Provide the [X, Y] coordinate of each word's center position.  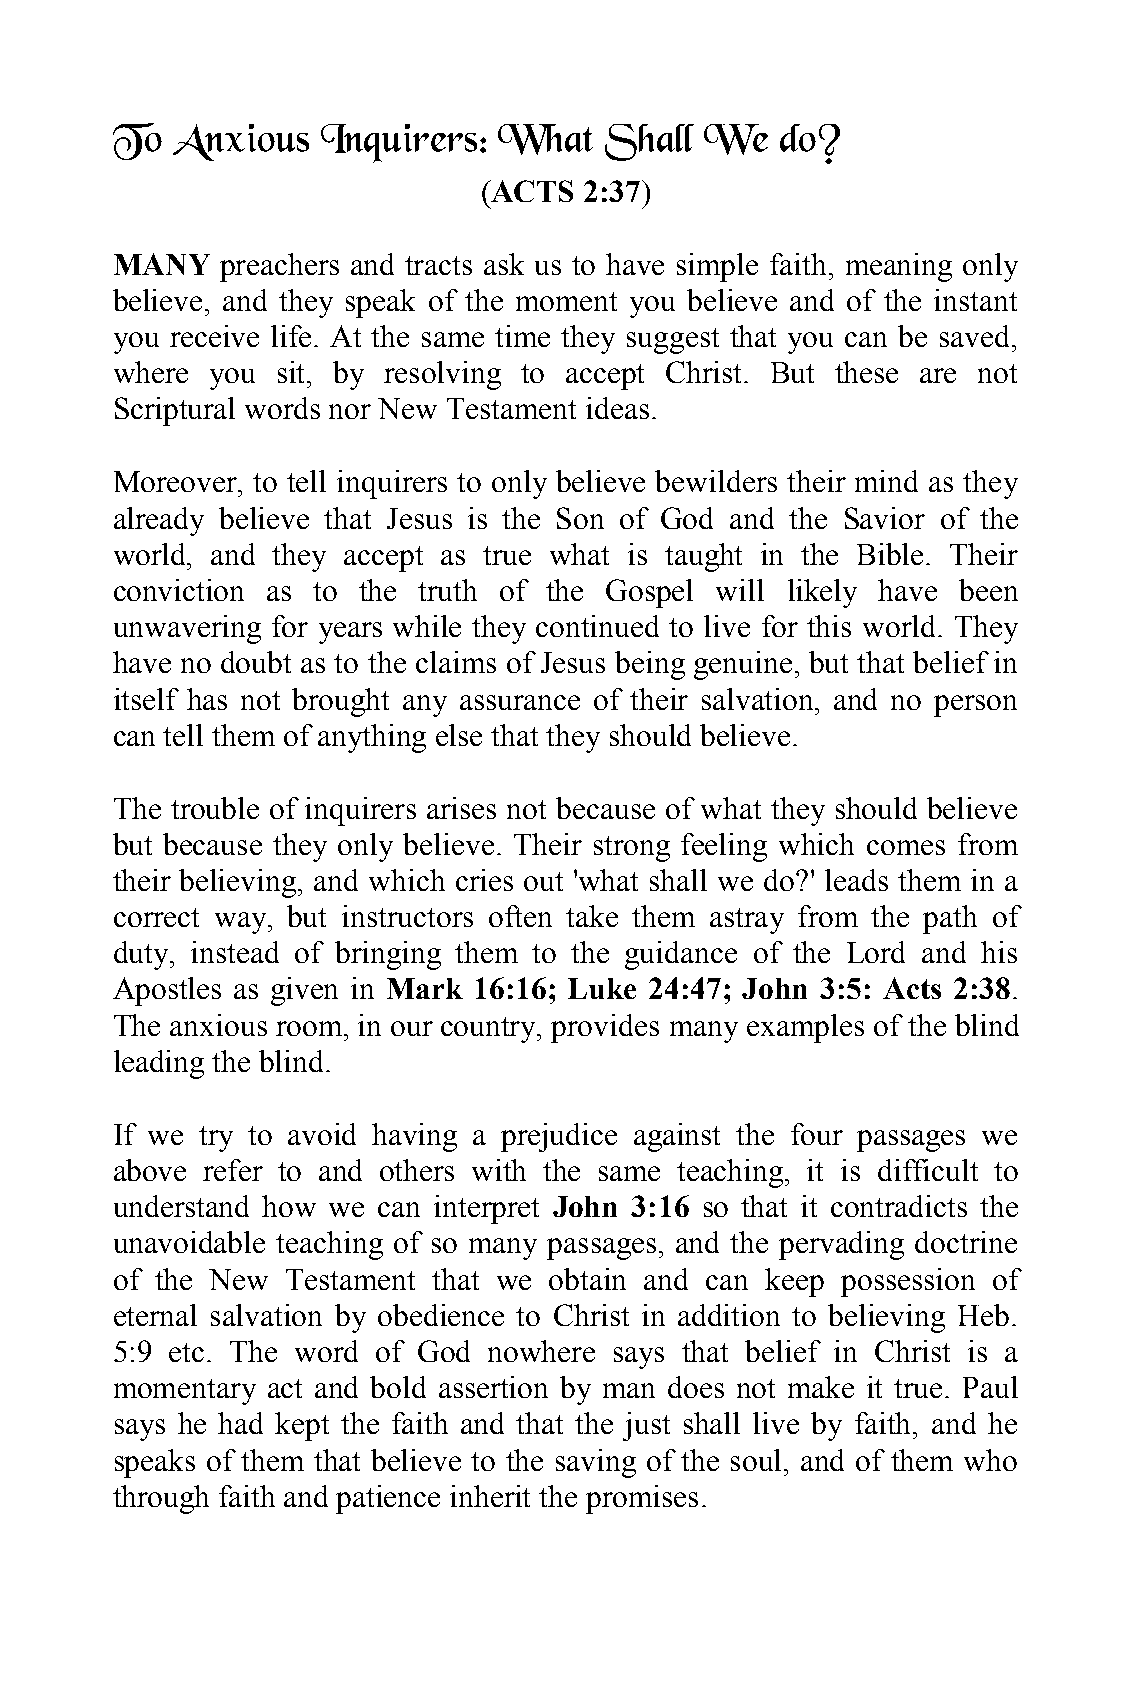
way [242, 923]
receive [214, 336]
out [543, 881]
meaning [899, 267]
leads [856, 880]
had [240, 1423]
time [522, 336]
